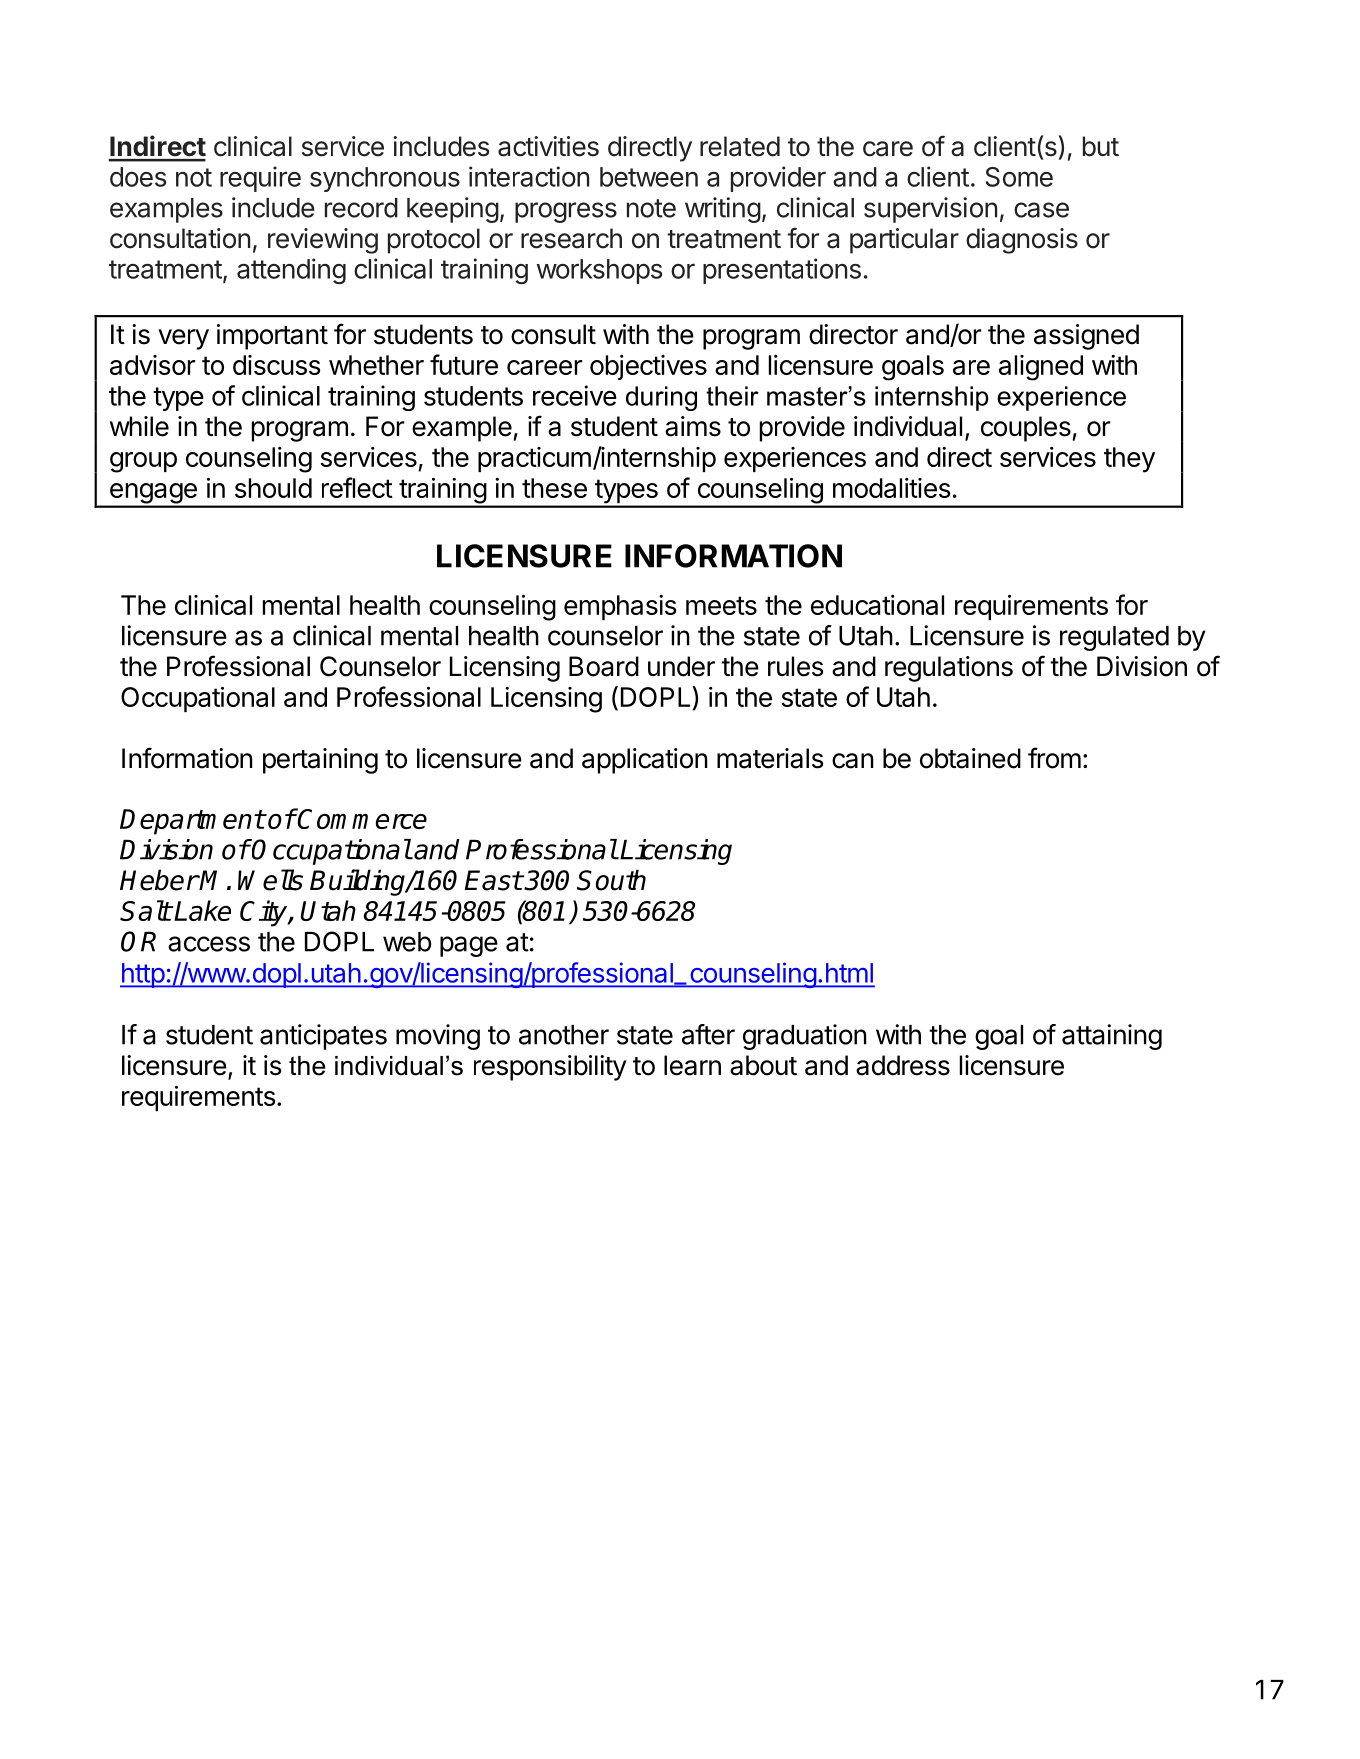 Image resolution: width=1360 pixels, height=1759 pixels. What do you see at coordinates (554, 488) in the document?
I see `these` at bounding box center [554, 488].
